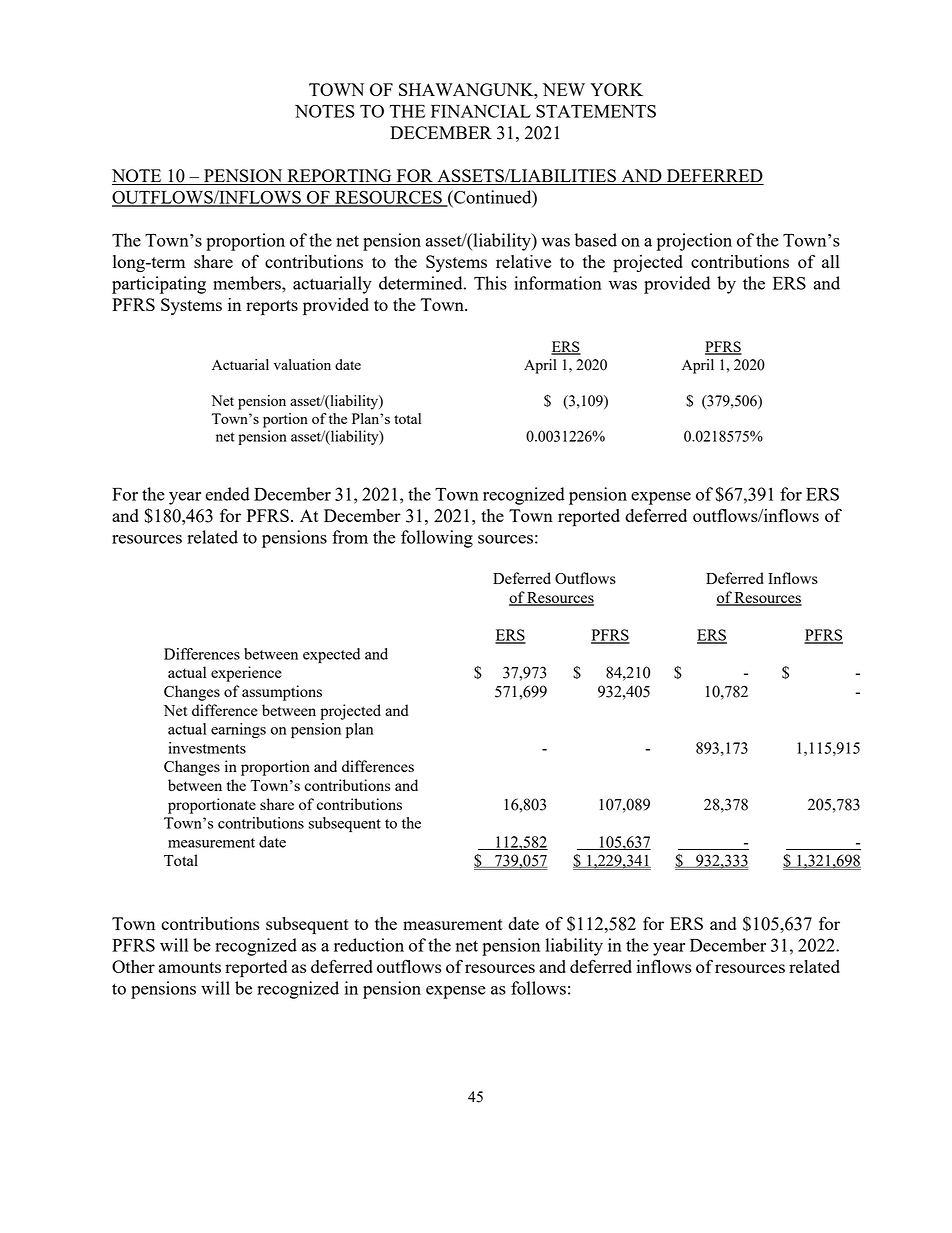 The width and height of the screenshot is (952, 1233). I want to click on FINANCIAL, so click(481, 111).
